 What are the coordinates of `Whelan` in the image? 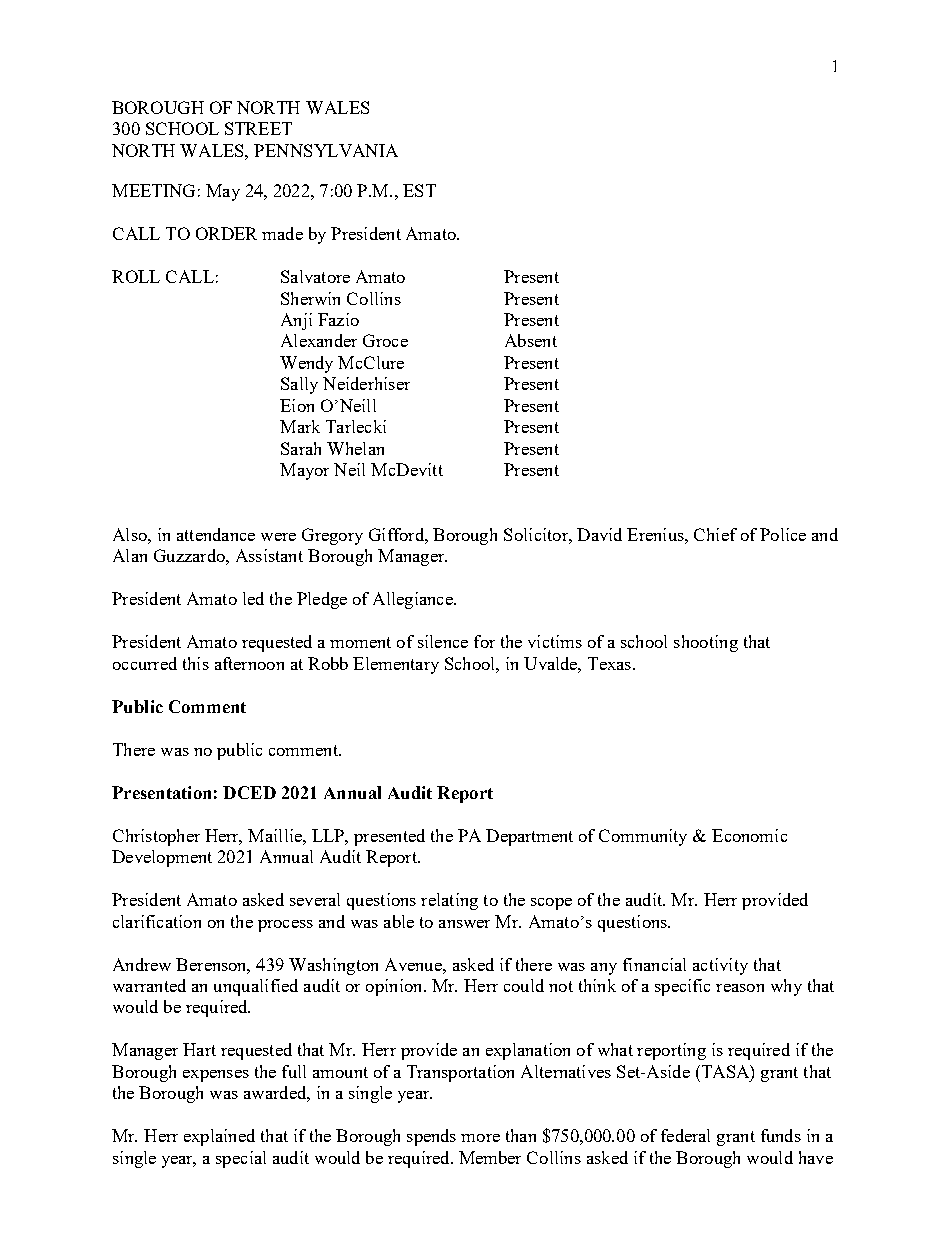 It's located at (355, 448).
